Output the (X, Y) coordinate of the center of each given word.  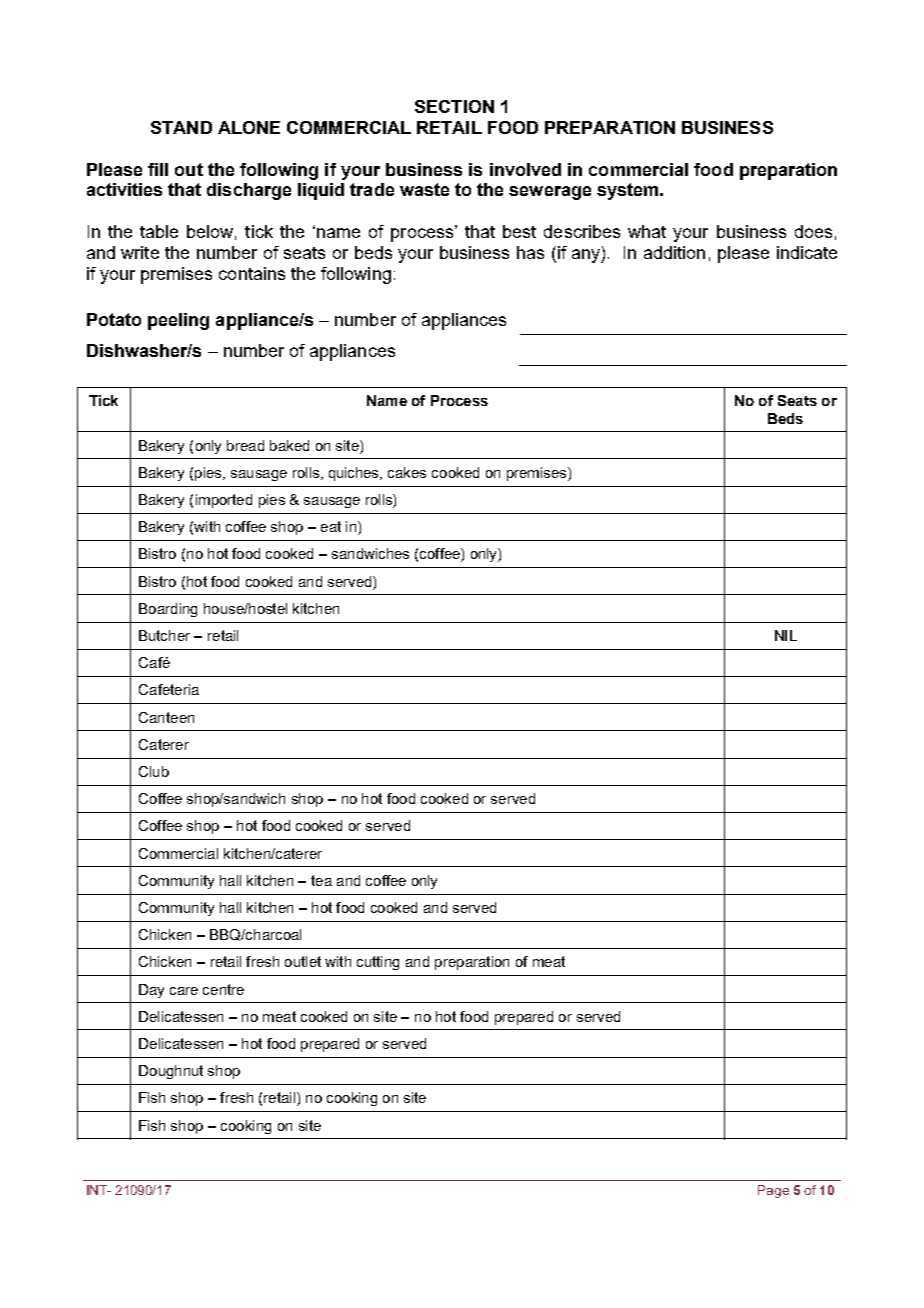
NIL (786, 635)
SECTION (454, 106)
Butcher (164, 635)
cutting (378, 963)
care (184, 991)
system (629, 191)
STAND (181, 127)
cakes (407, 472)
